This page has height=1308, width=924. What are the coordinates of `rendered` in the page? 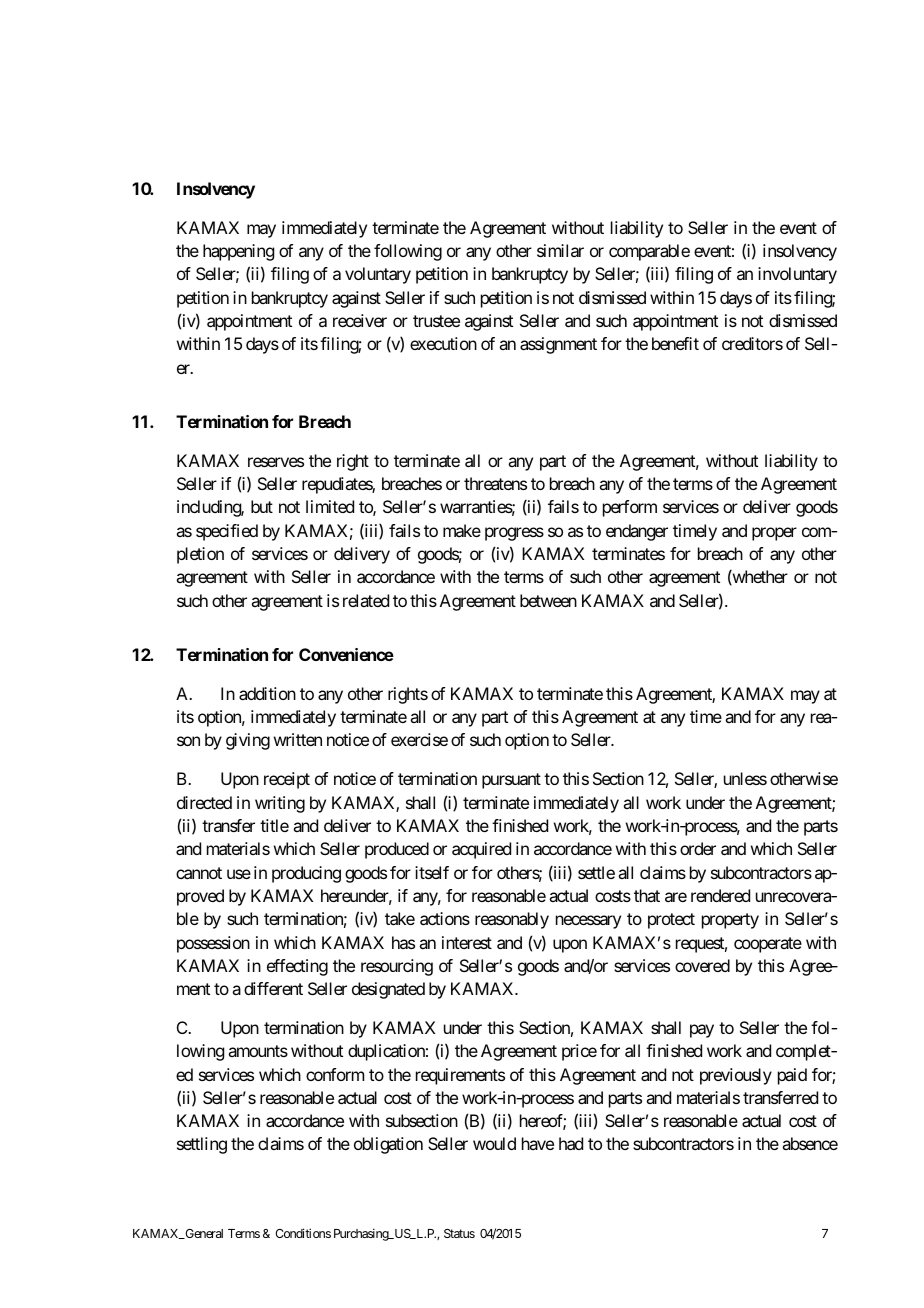 It's located at (720, 895).
